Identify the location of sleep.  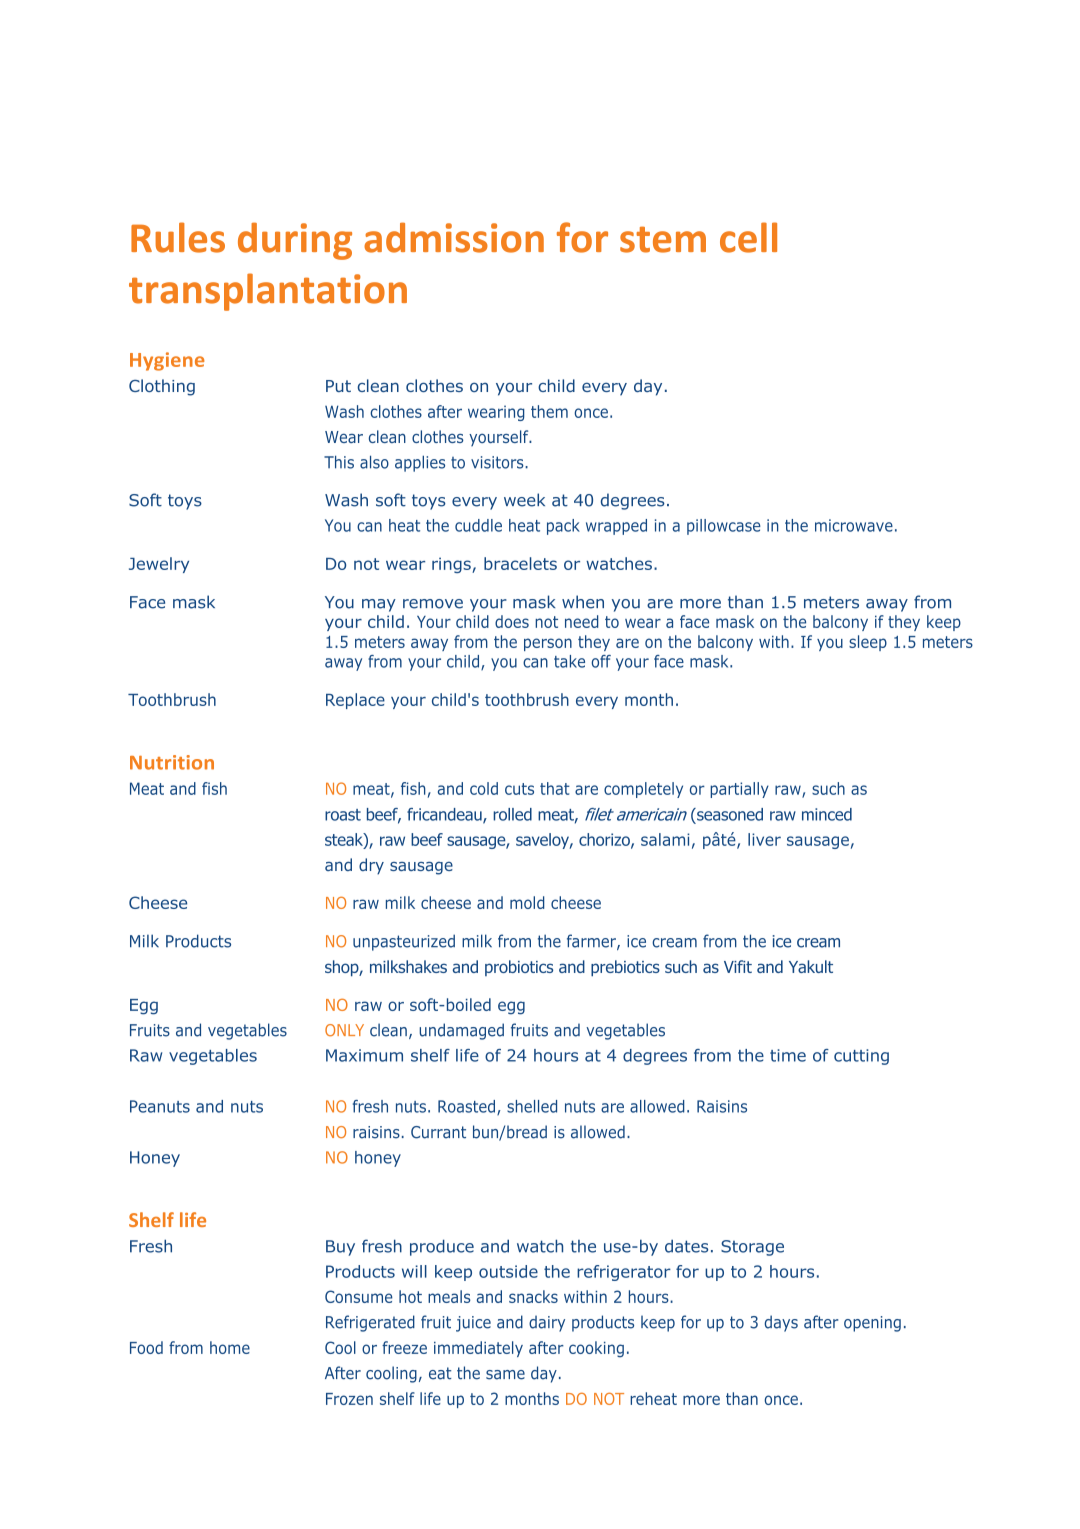
(868, 643).
